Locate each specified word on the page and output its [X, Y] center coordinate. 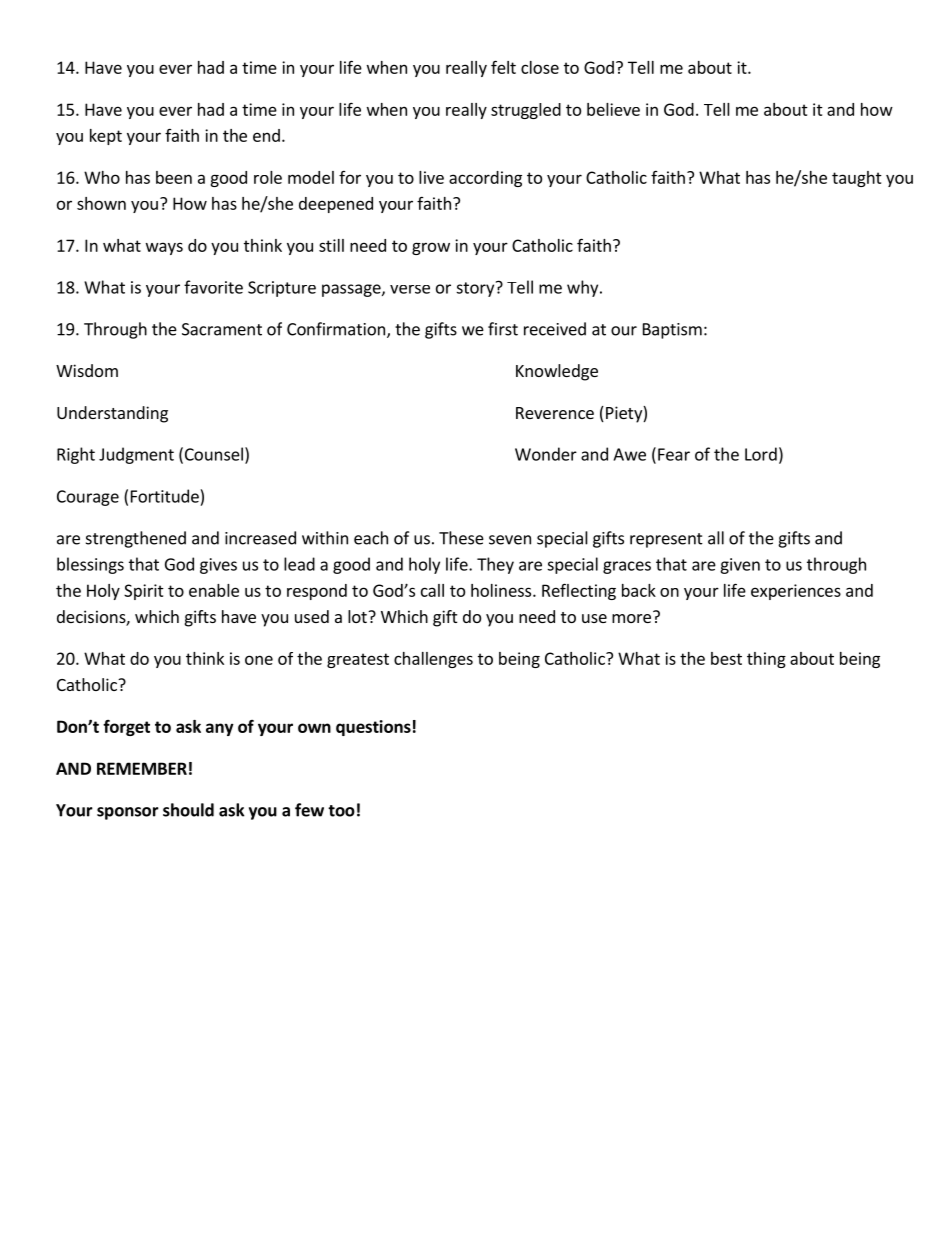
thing [766, 660]
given [740, 566]
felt [503, 67]
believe [613, 109]
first [503, 329]
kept [106, 137]
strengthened [136, 539]
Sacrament [222, 329]
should [188, 810]
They [495, 565]
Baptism [672, 331]
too [341, 811]
